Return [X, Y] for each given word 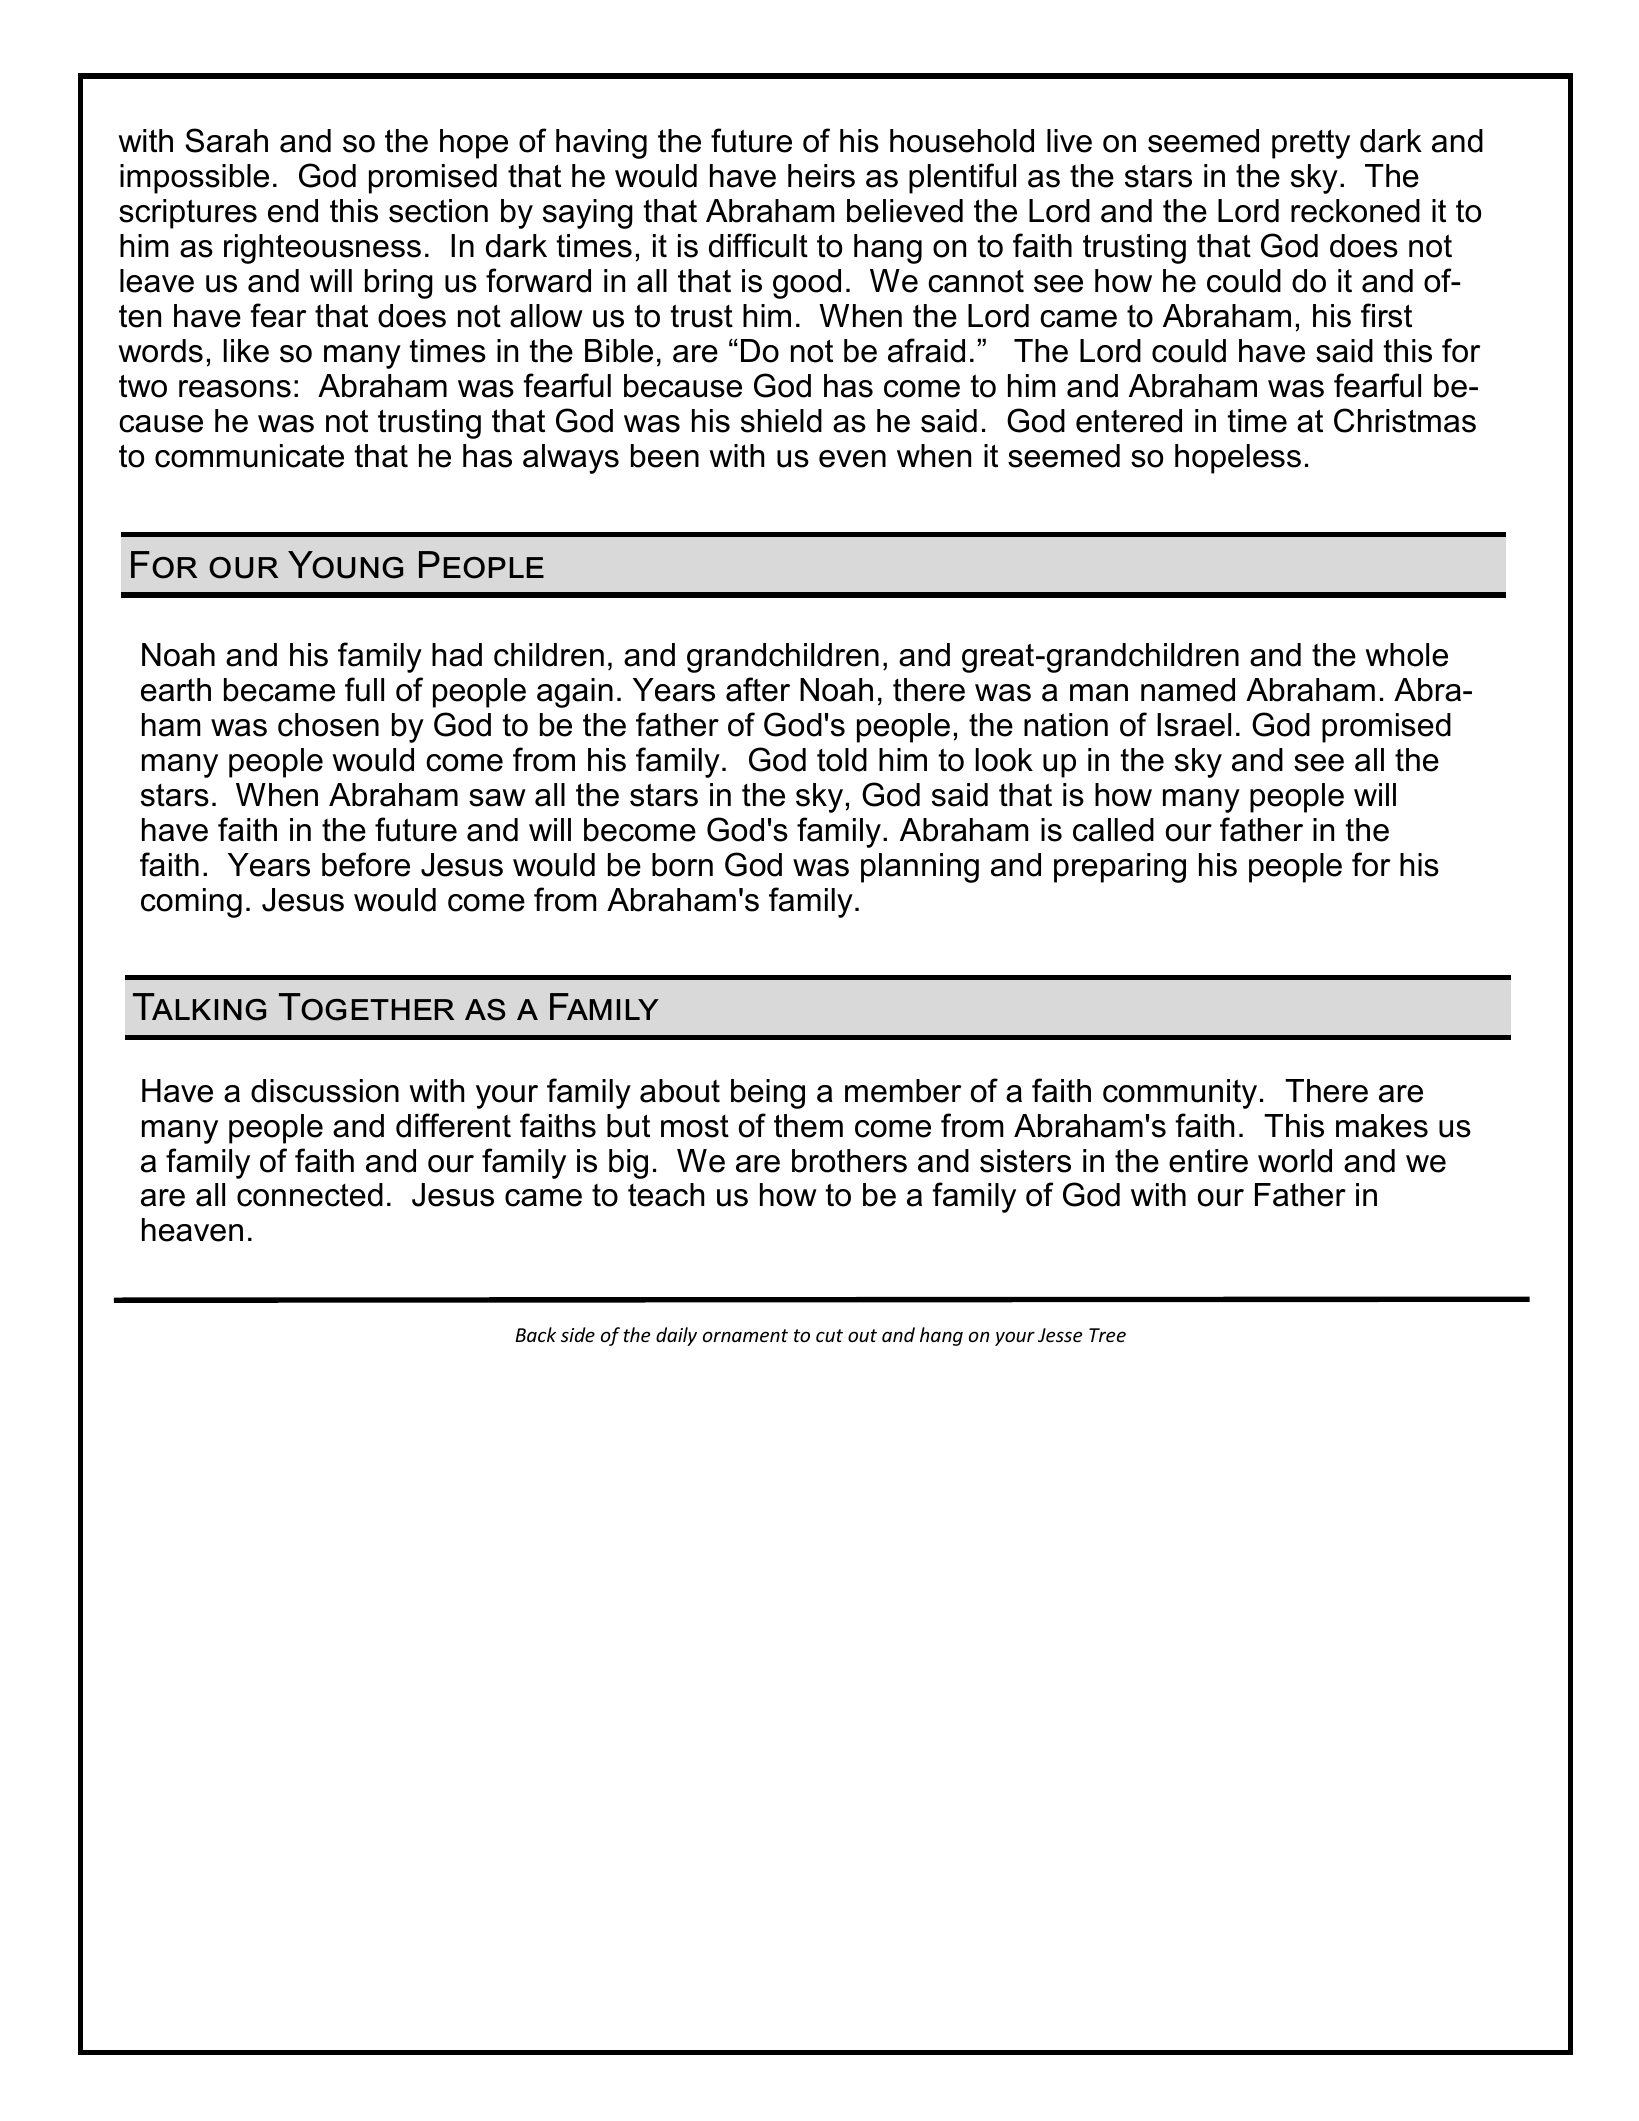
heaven [192, 1230]
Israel [1194, 725]
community [1180, 1094]
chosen [328, 725]
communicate [249, 456]
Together [366, 1007]
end [293, 211]
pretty [1311, 144]
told [842, 760]
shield [781, 421]
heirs [821, 176]
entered [1129, 421]
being [768, 1094]
